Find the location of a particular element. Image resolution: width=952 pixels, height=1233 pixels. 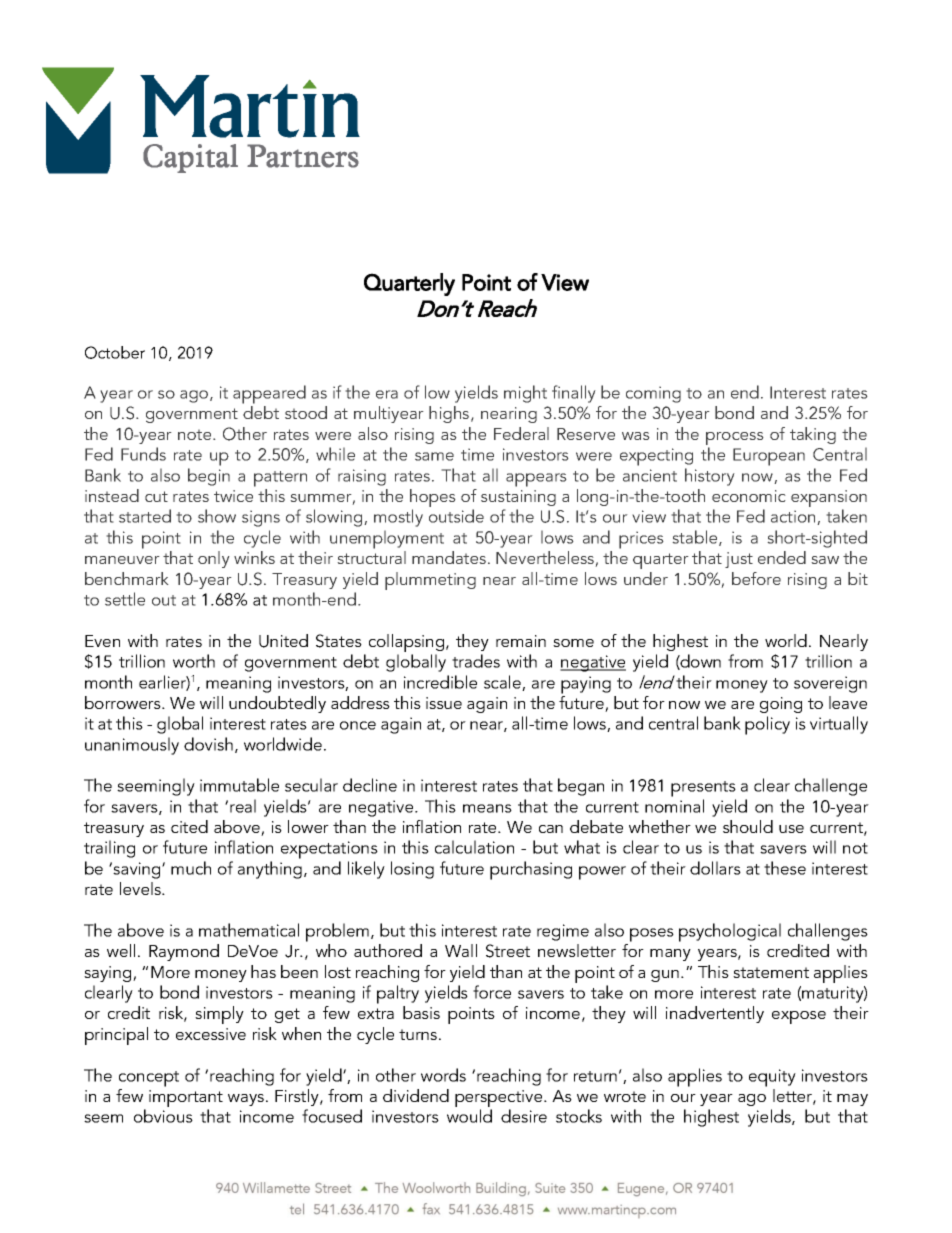

only is located at coordinates (214, 559).
